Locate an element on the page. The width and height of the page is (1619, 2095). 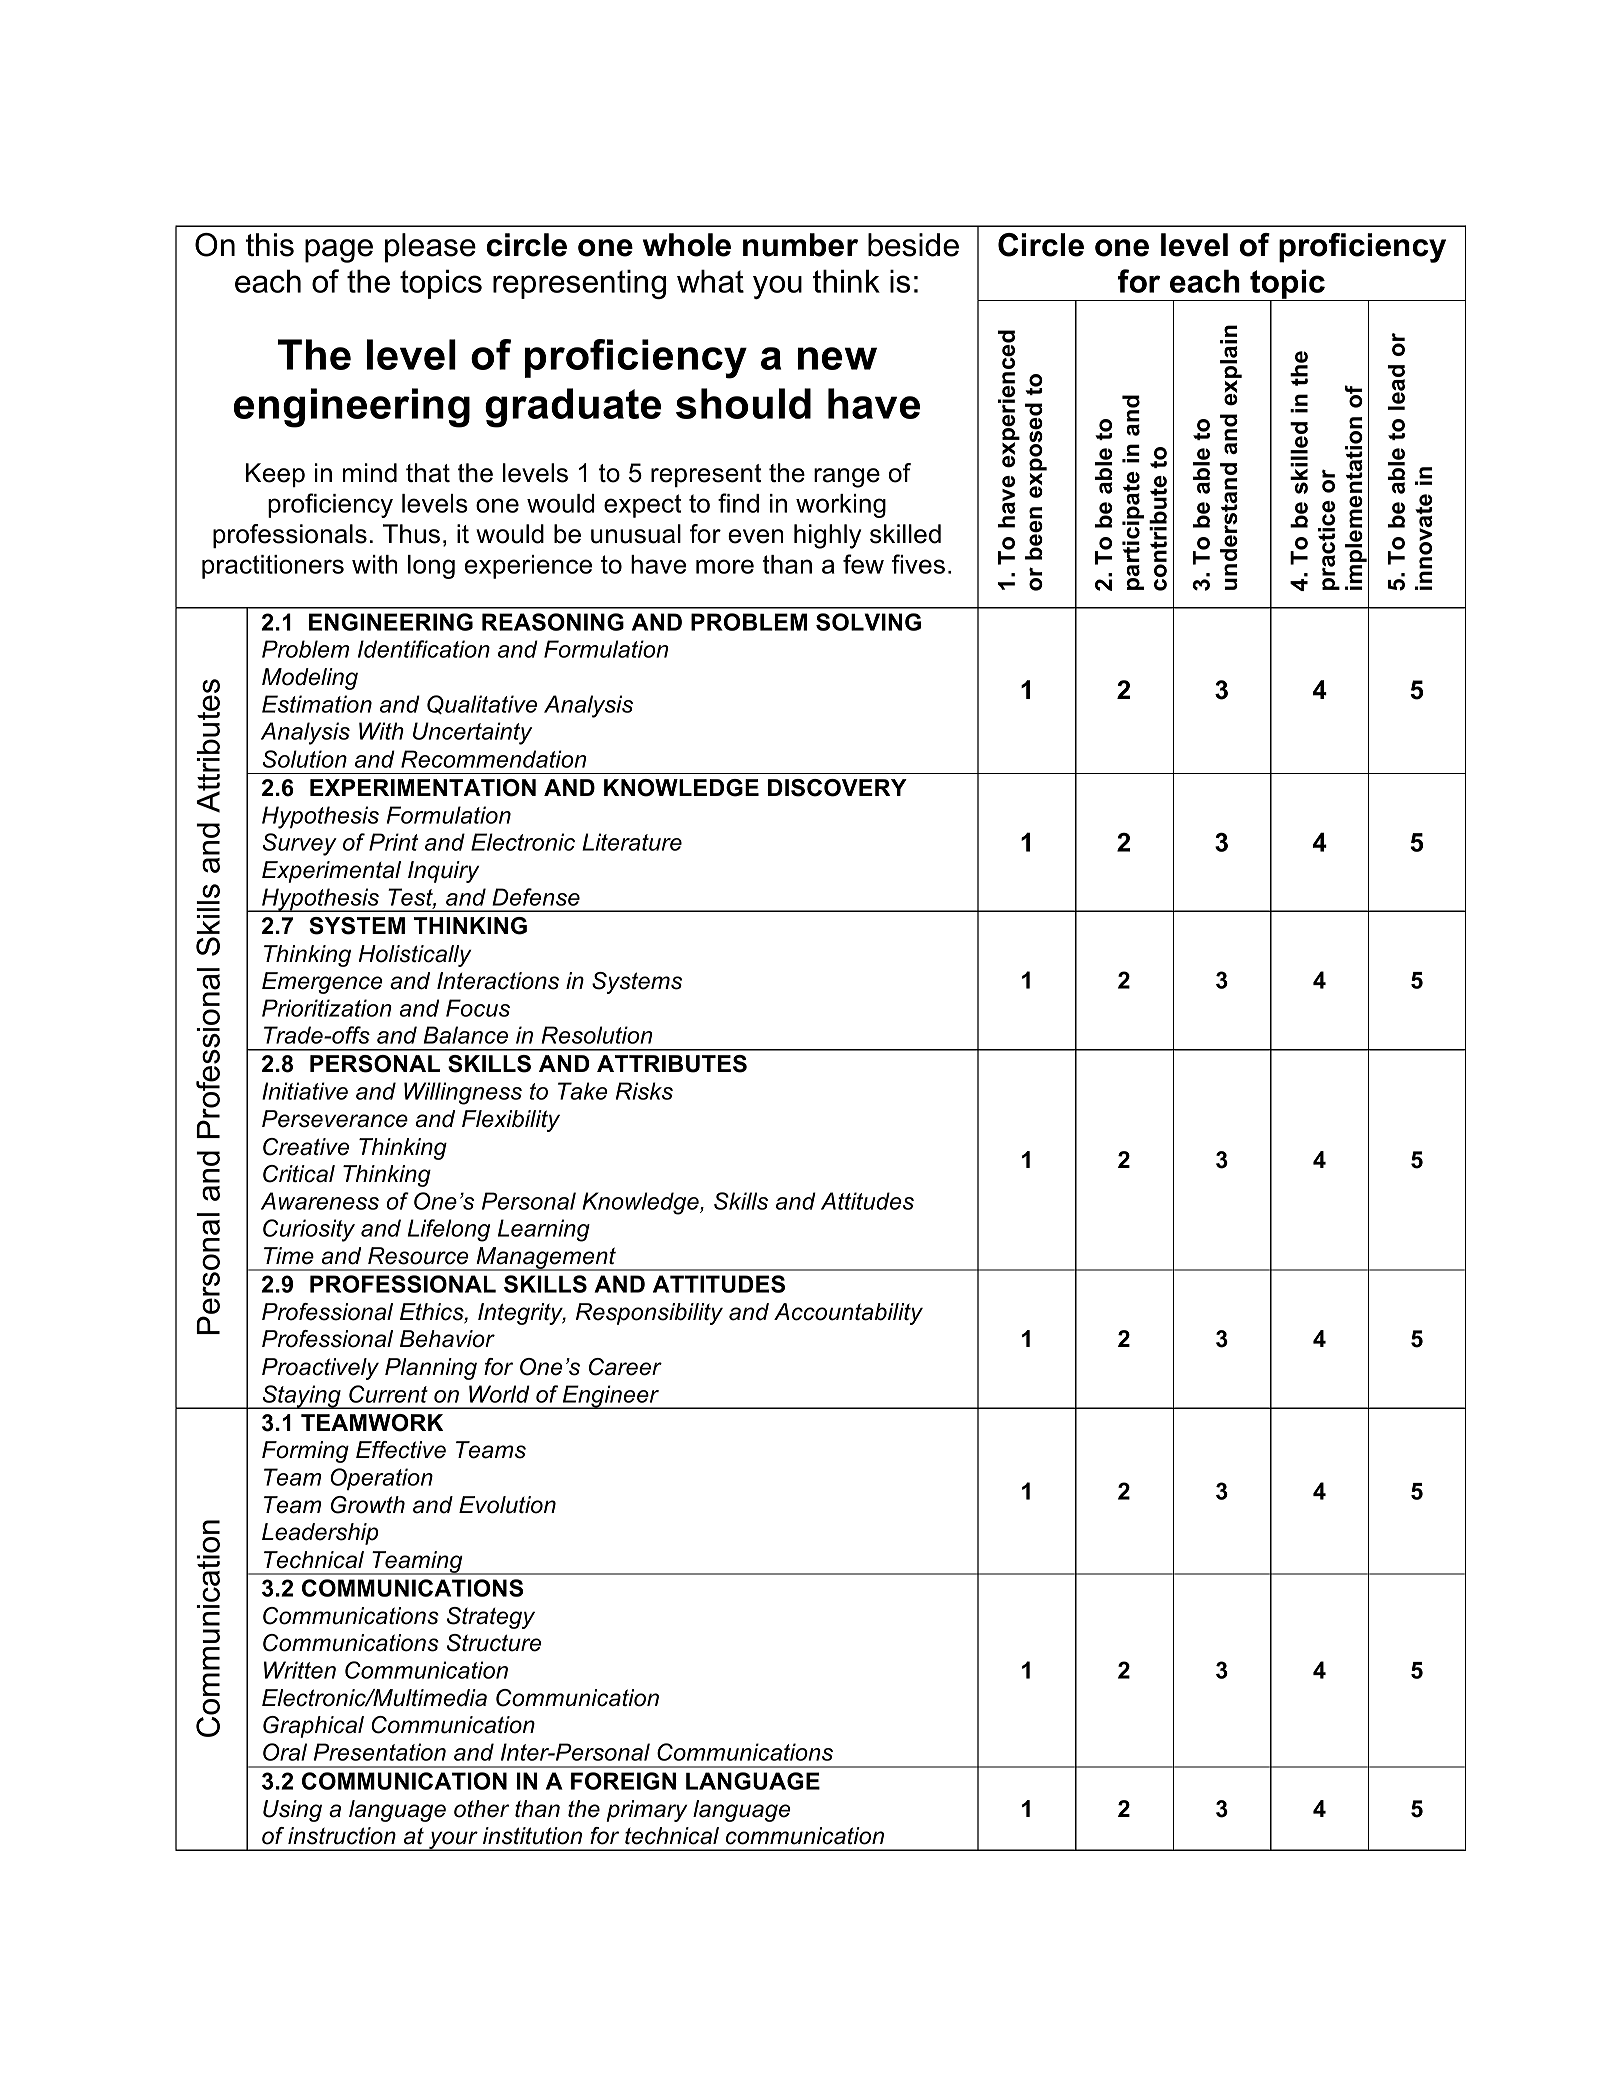
Career is located at coordinates (625, 1367).
